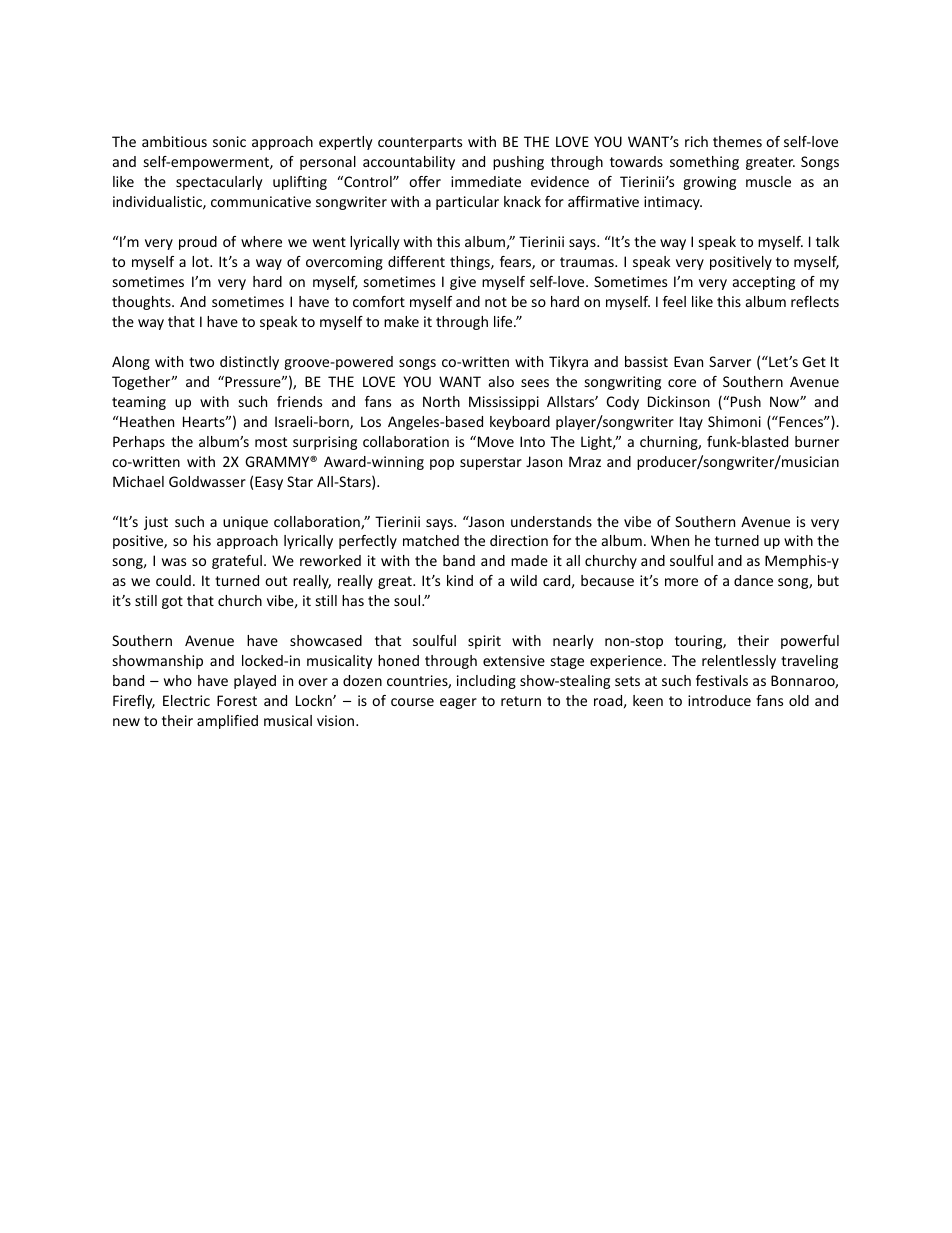  Describe the element at coordinates (186, 700) in the screenshot. I see `Electric` at that location.
